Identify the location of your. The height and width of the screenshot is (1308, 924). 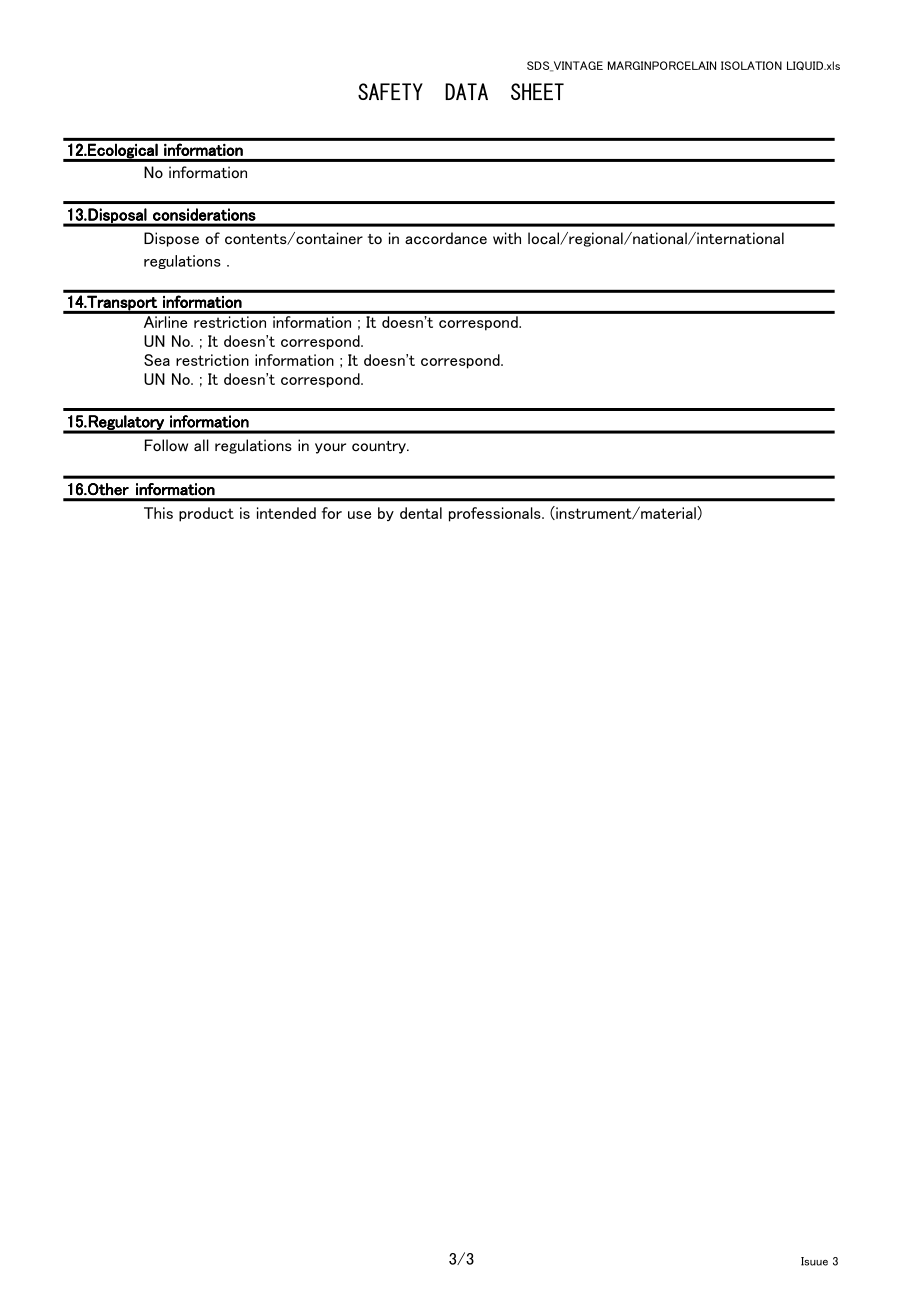
(330, 448).
